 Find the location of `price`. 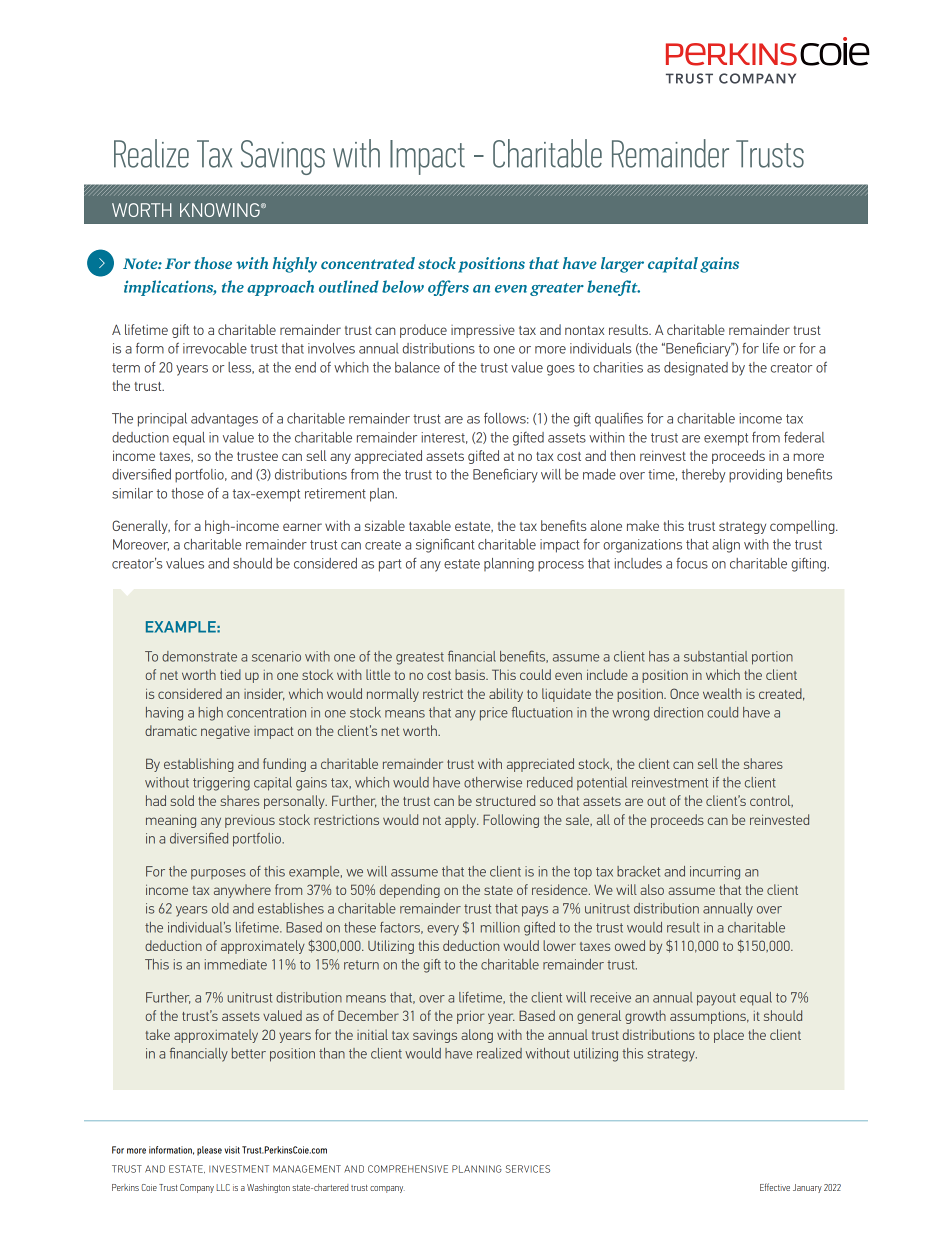

price is located at coordinates (494, 714).
